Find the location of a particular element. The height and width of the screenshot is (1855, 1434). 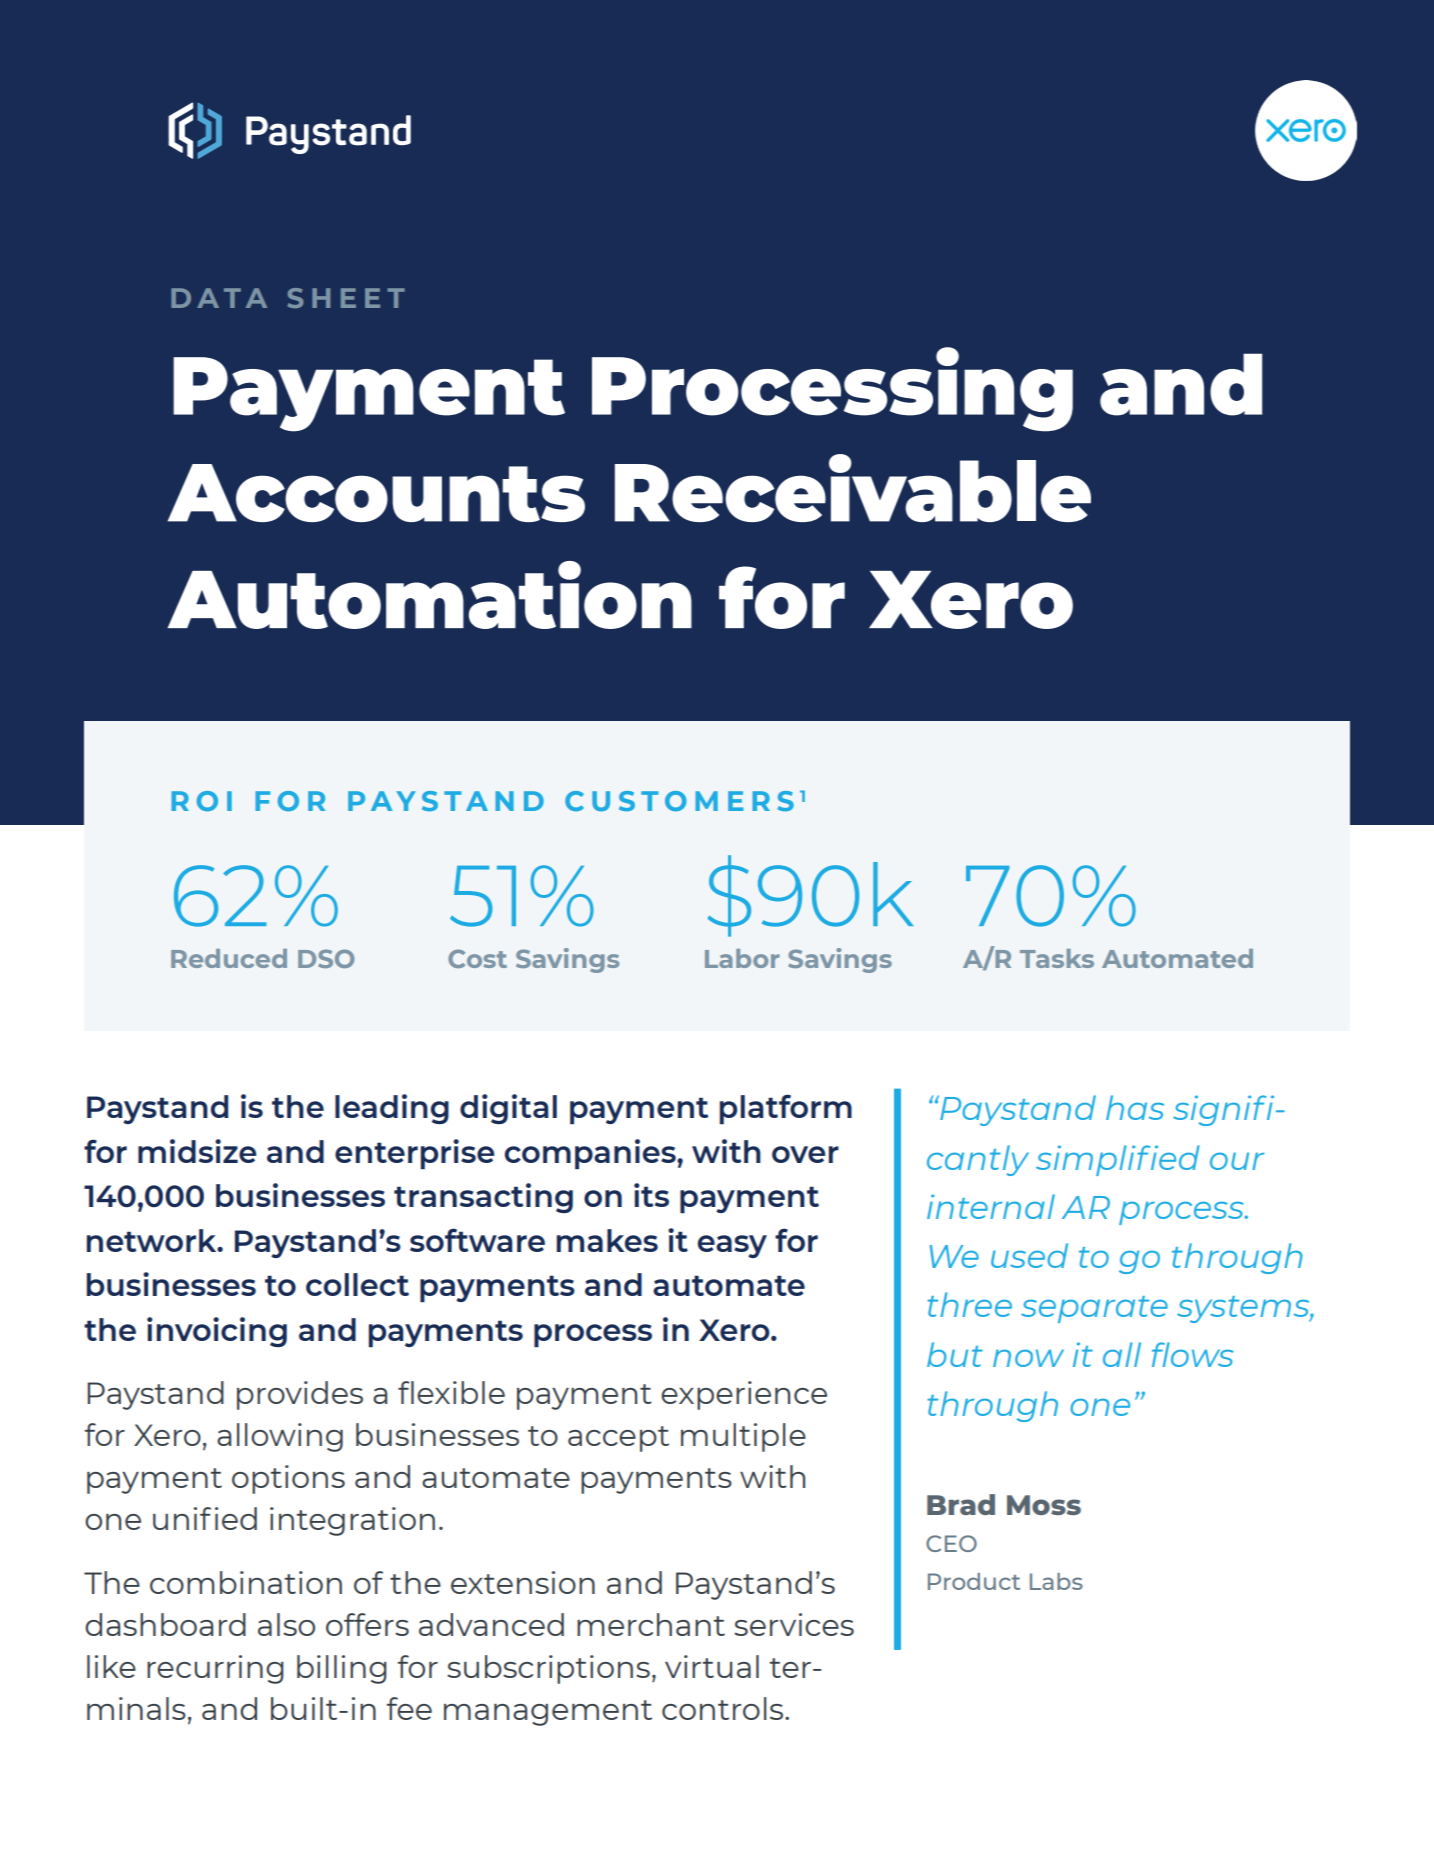

Receivable is located at coordinates (853, 488).
